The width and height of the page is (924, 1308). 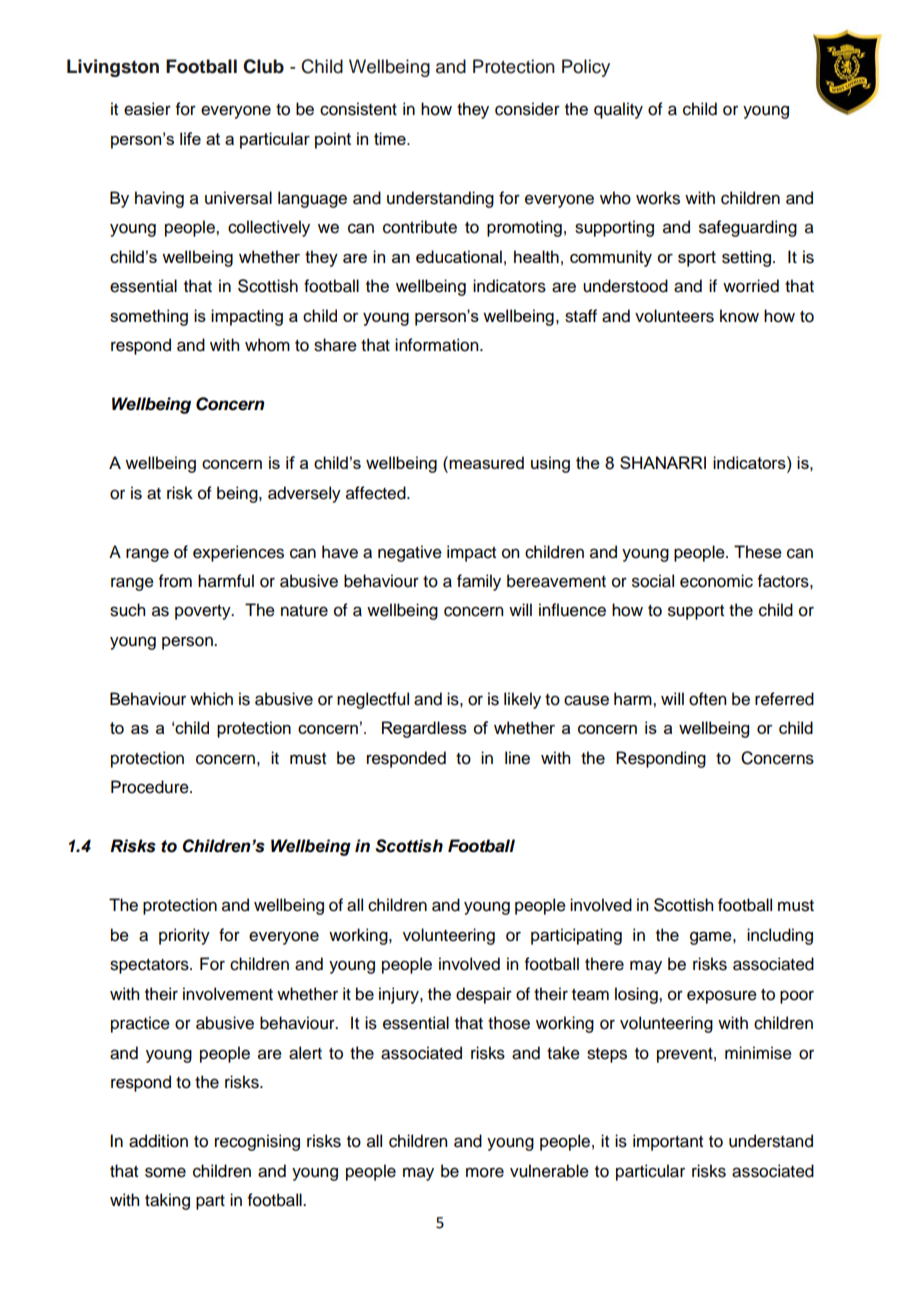 What do you see at coordinates (267, 345) in the page?
I see `whom` at bounding box center [267, 345].
